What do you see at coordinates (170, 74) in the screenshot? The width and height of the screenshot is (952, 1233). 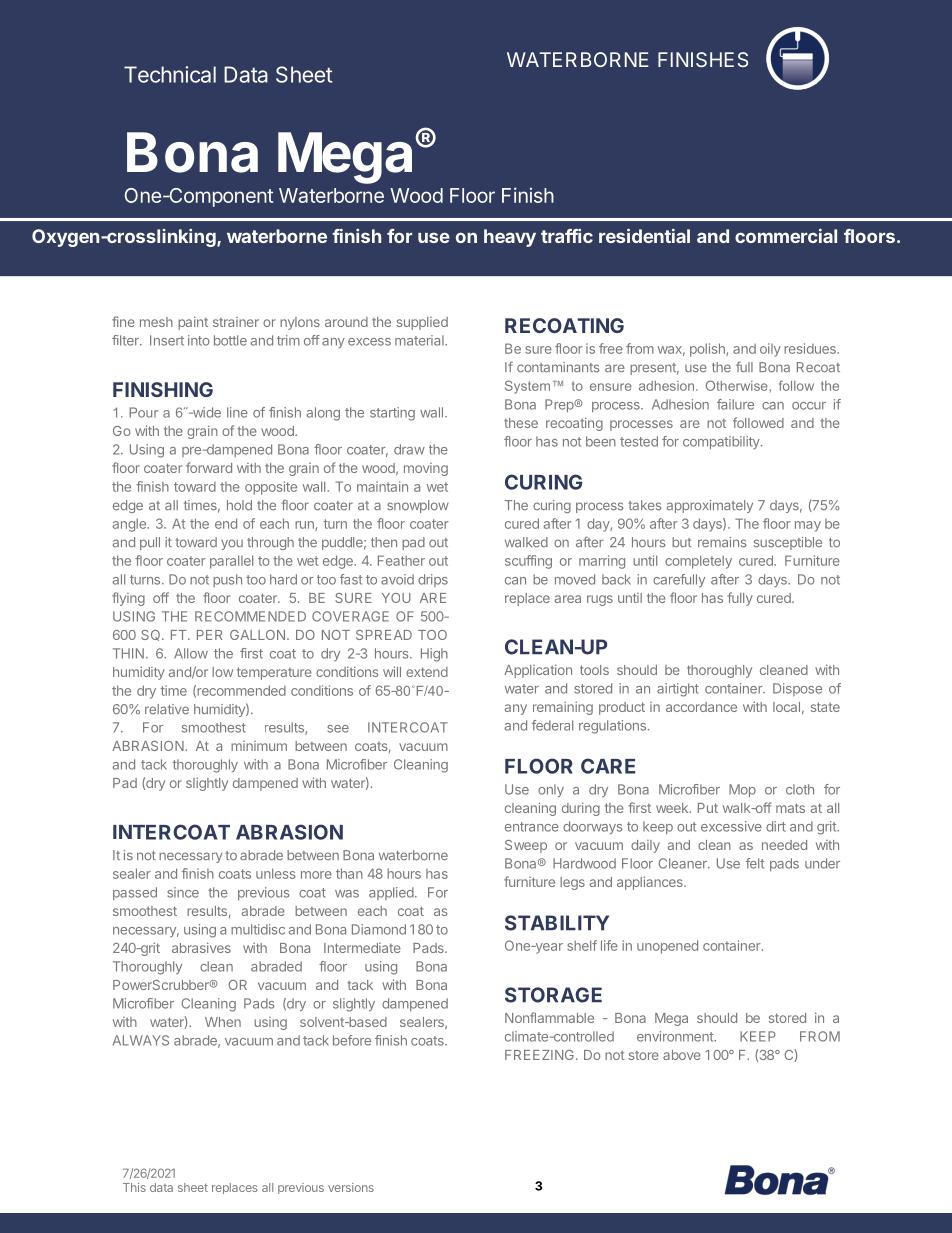 I see `Technical` at bounding box center [170, 74].
